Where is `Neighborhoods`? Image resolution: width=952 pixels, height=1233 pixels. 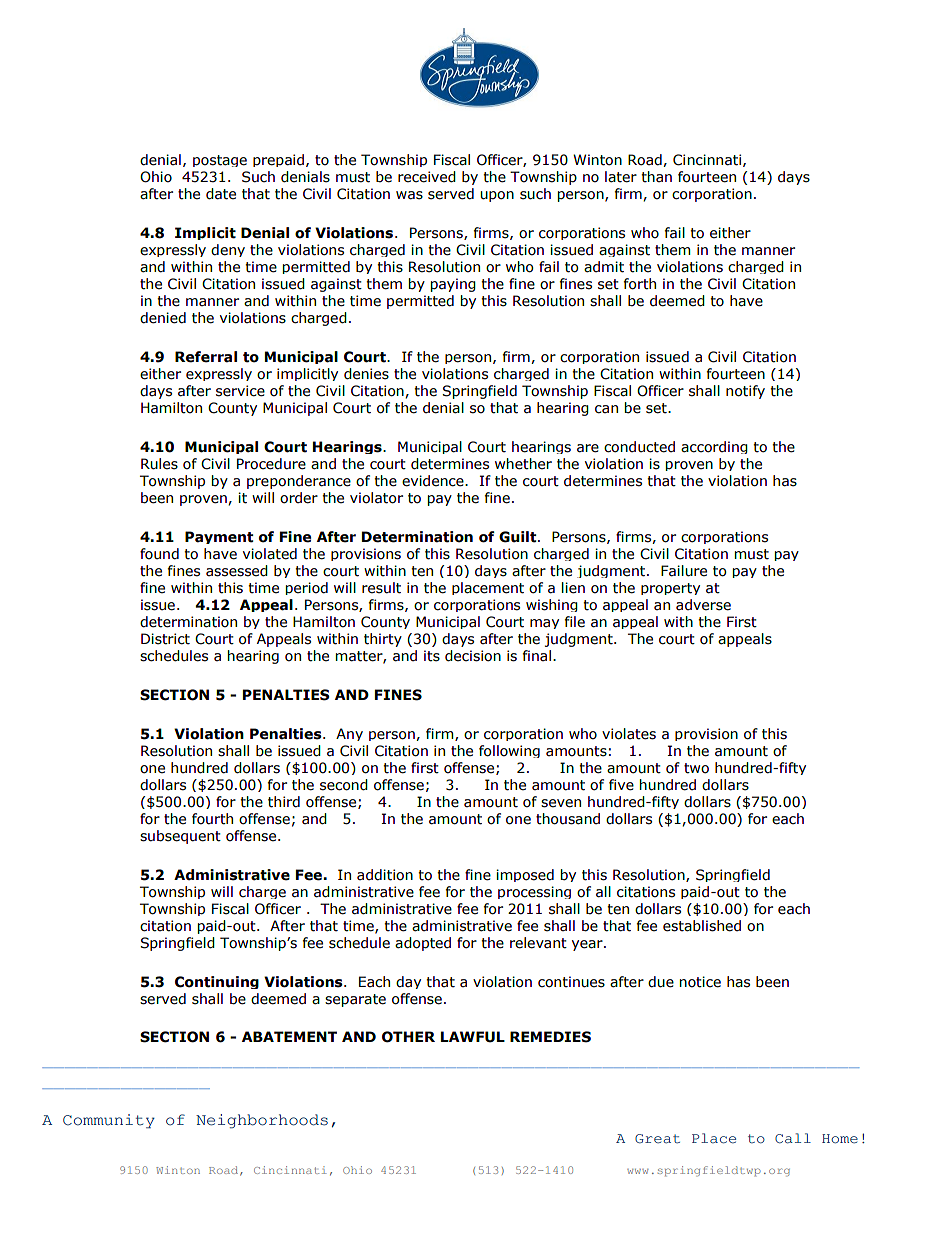 Neighborhoods is located at coordinates (262, 1121).
